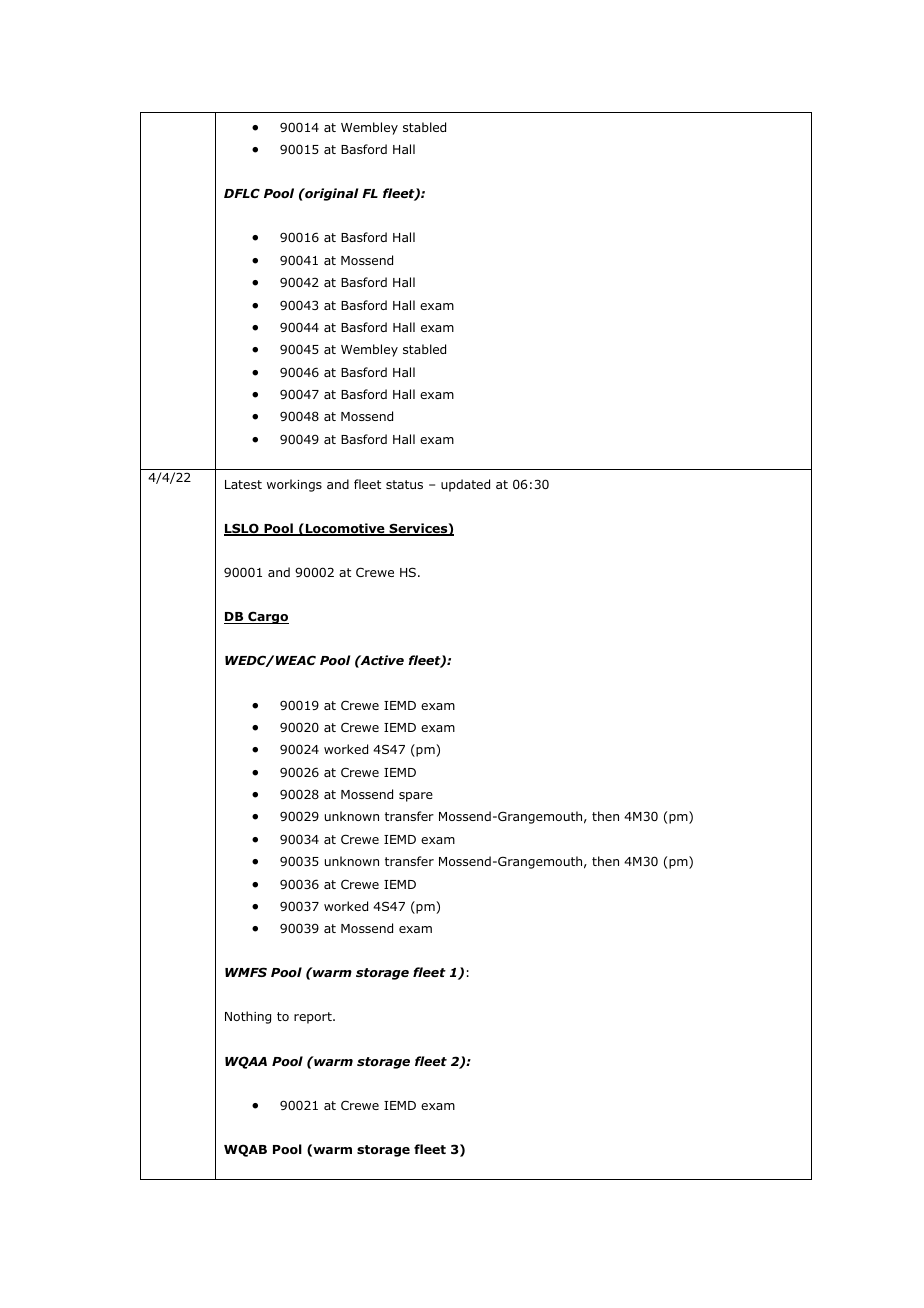  I want to click on Latest, so click(243, 484).
